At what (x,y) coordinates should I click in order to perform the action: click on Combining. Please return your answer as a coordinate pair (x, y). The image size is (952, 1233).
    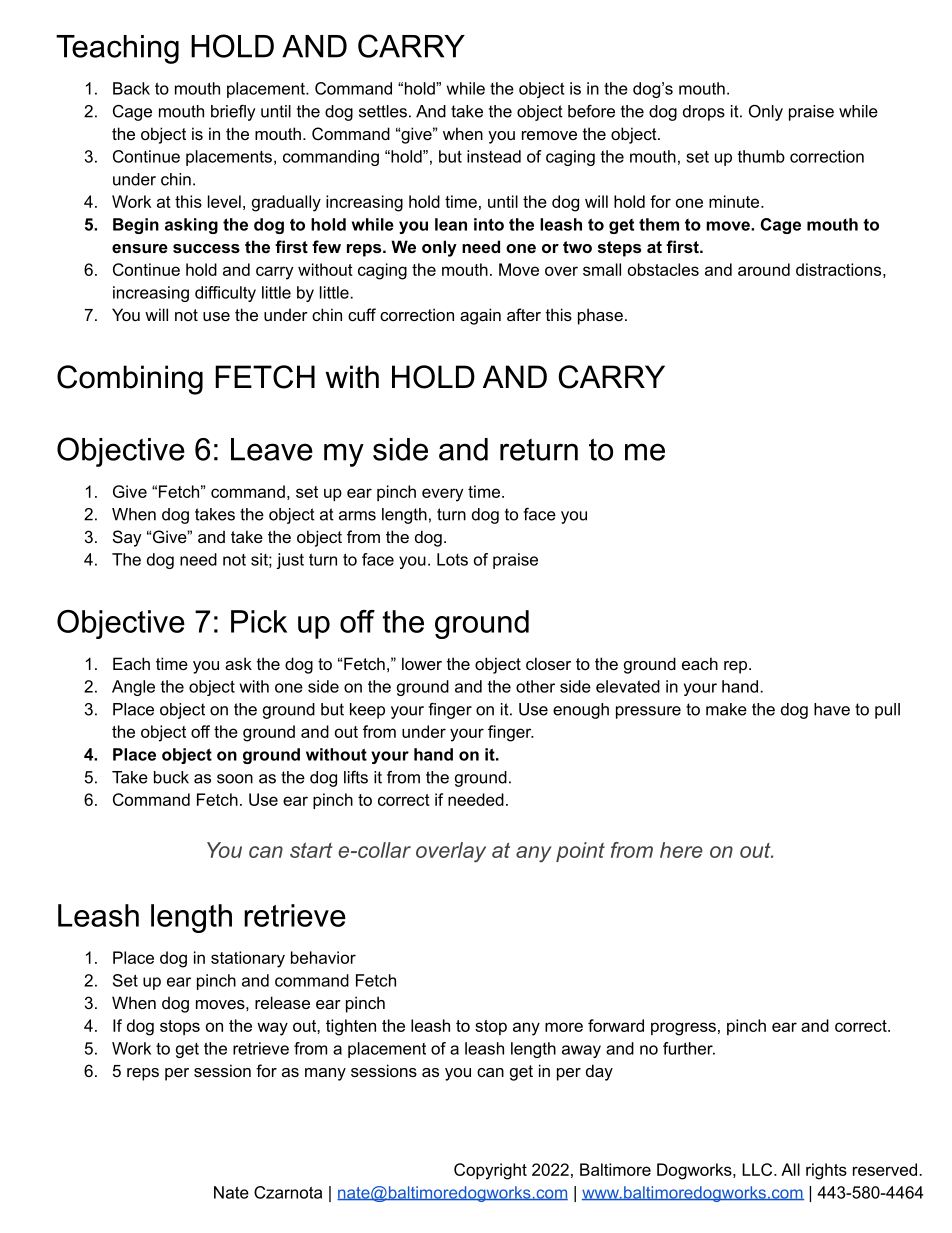
    Looking at the image, I should click on (130, 380).
